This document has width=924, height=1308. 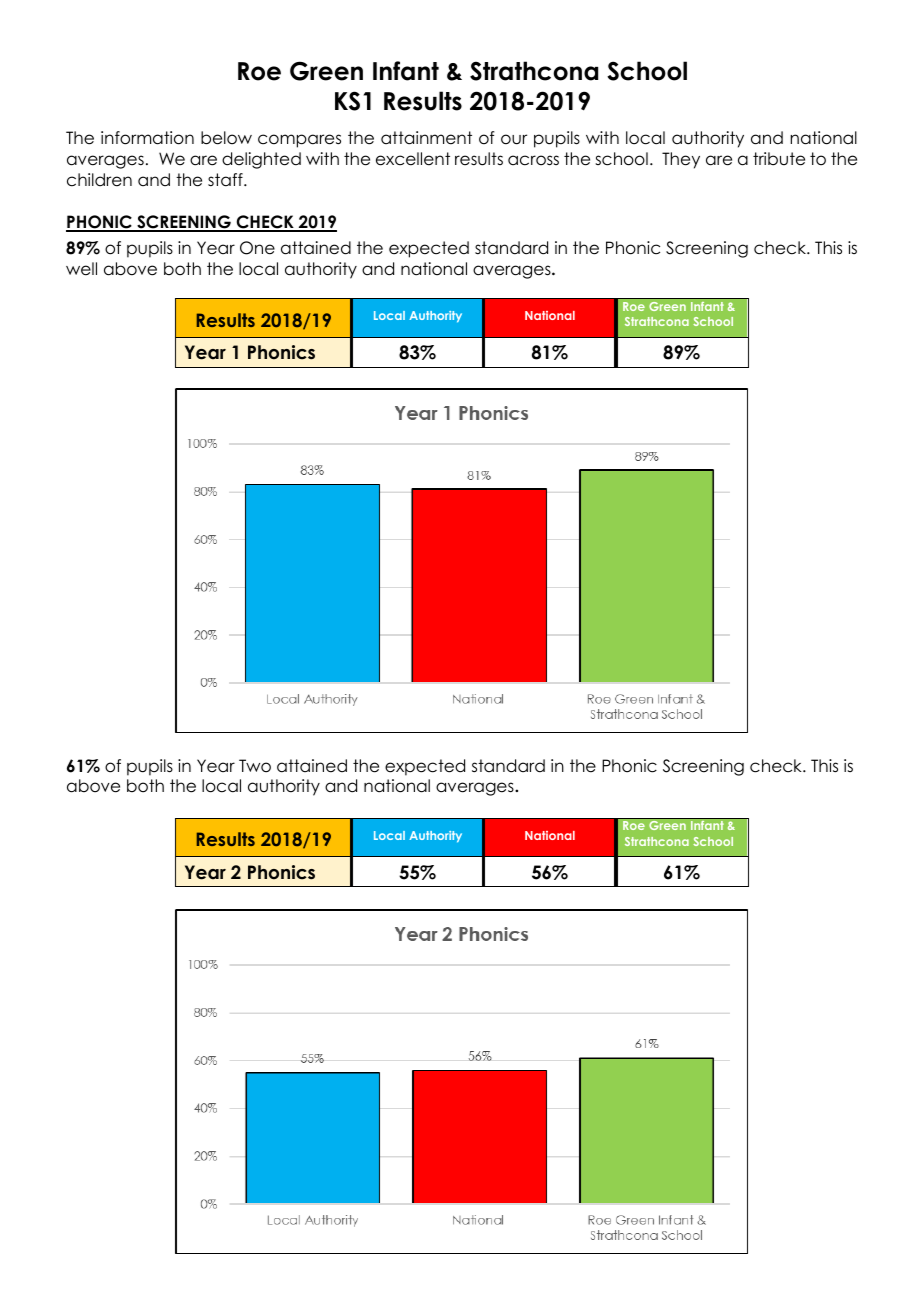 I want to click on They, so click(x=681, y=160).
